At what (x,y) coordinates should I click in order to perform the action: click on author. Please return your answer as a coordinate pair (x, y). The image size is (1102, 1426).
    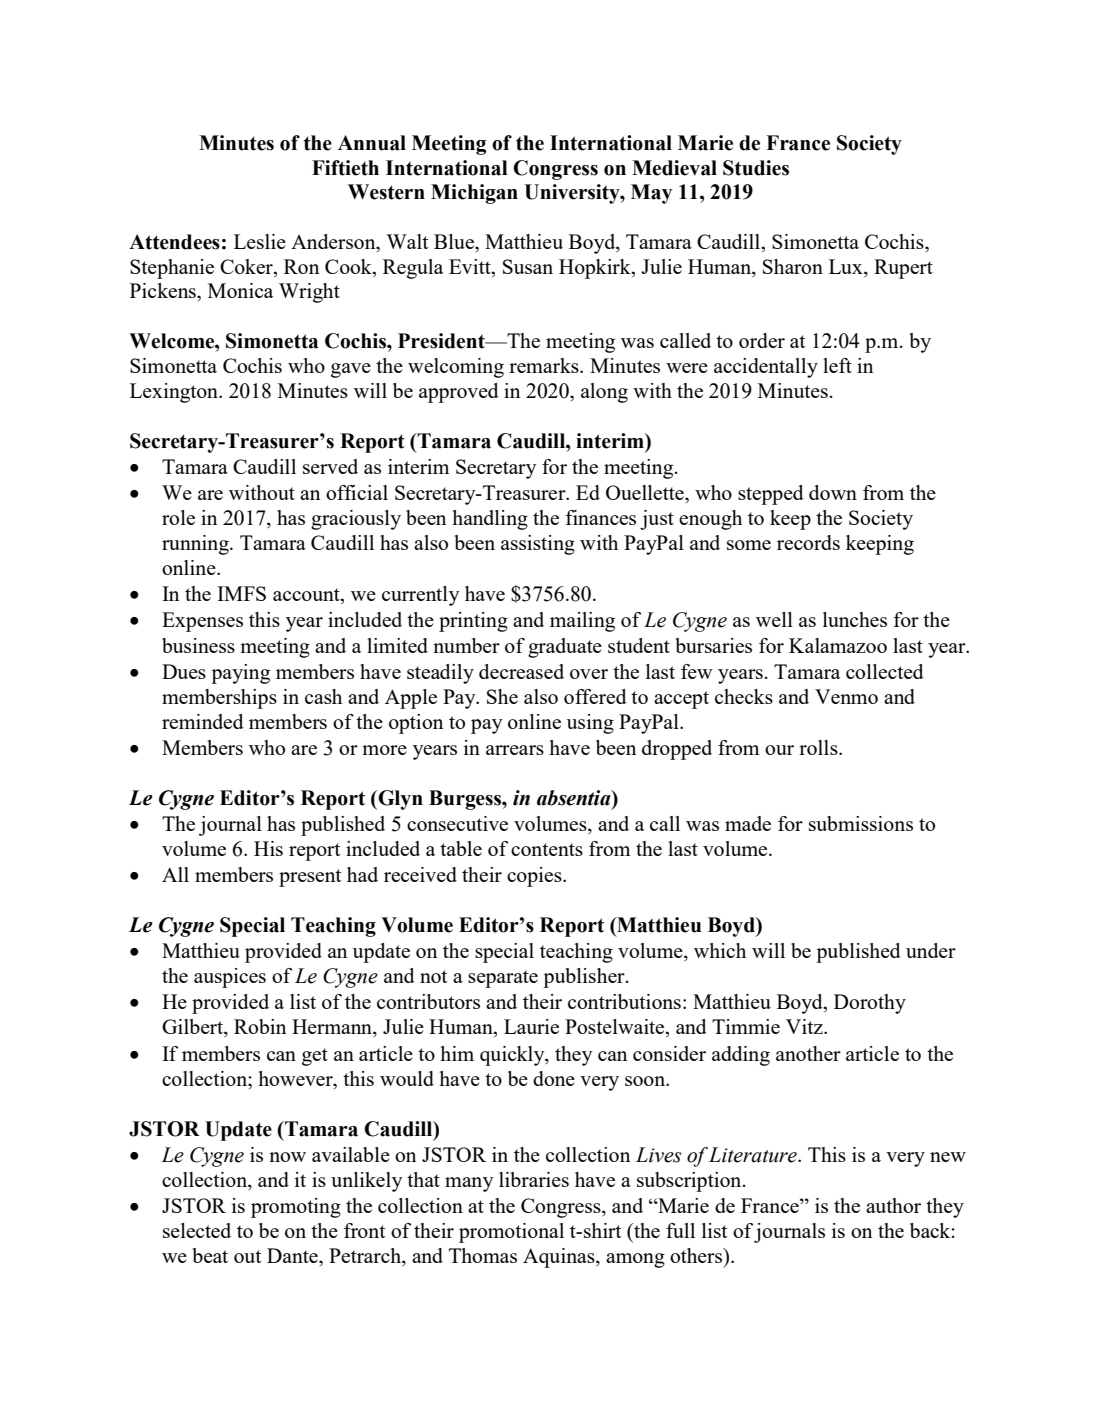
    Looking at the image, I should click on (893, 1205).
